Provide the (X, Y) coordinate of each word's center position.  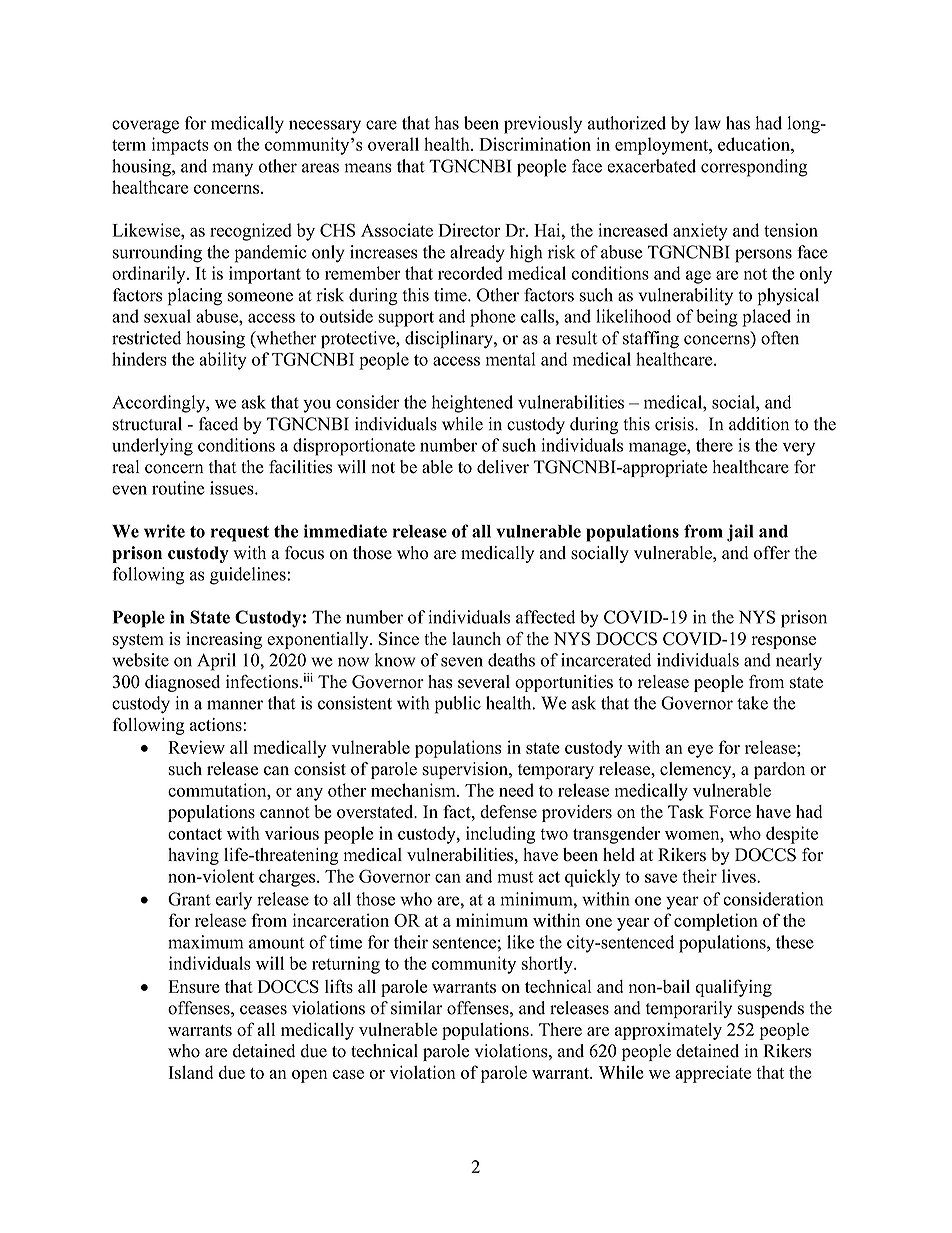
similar (417, 1008)
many (232, 170)
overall (393, 144)
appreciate (713, 1074)
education (755, 144)
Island (191, 1072)
